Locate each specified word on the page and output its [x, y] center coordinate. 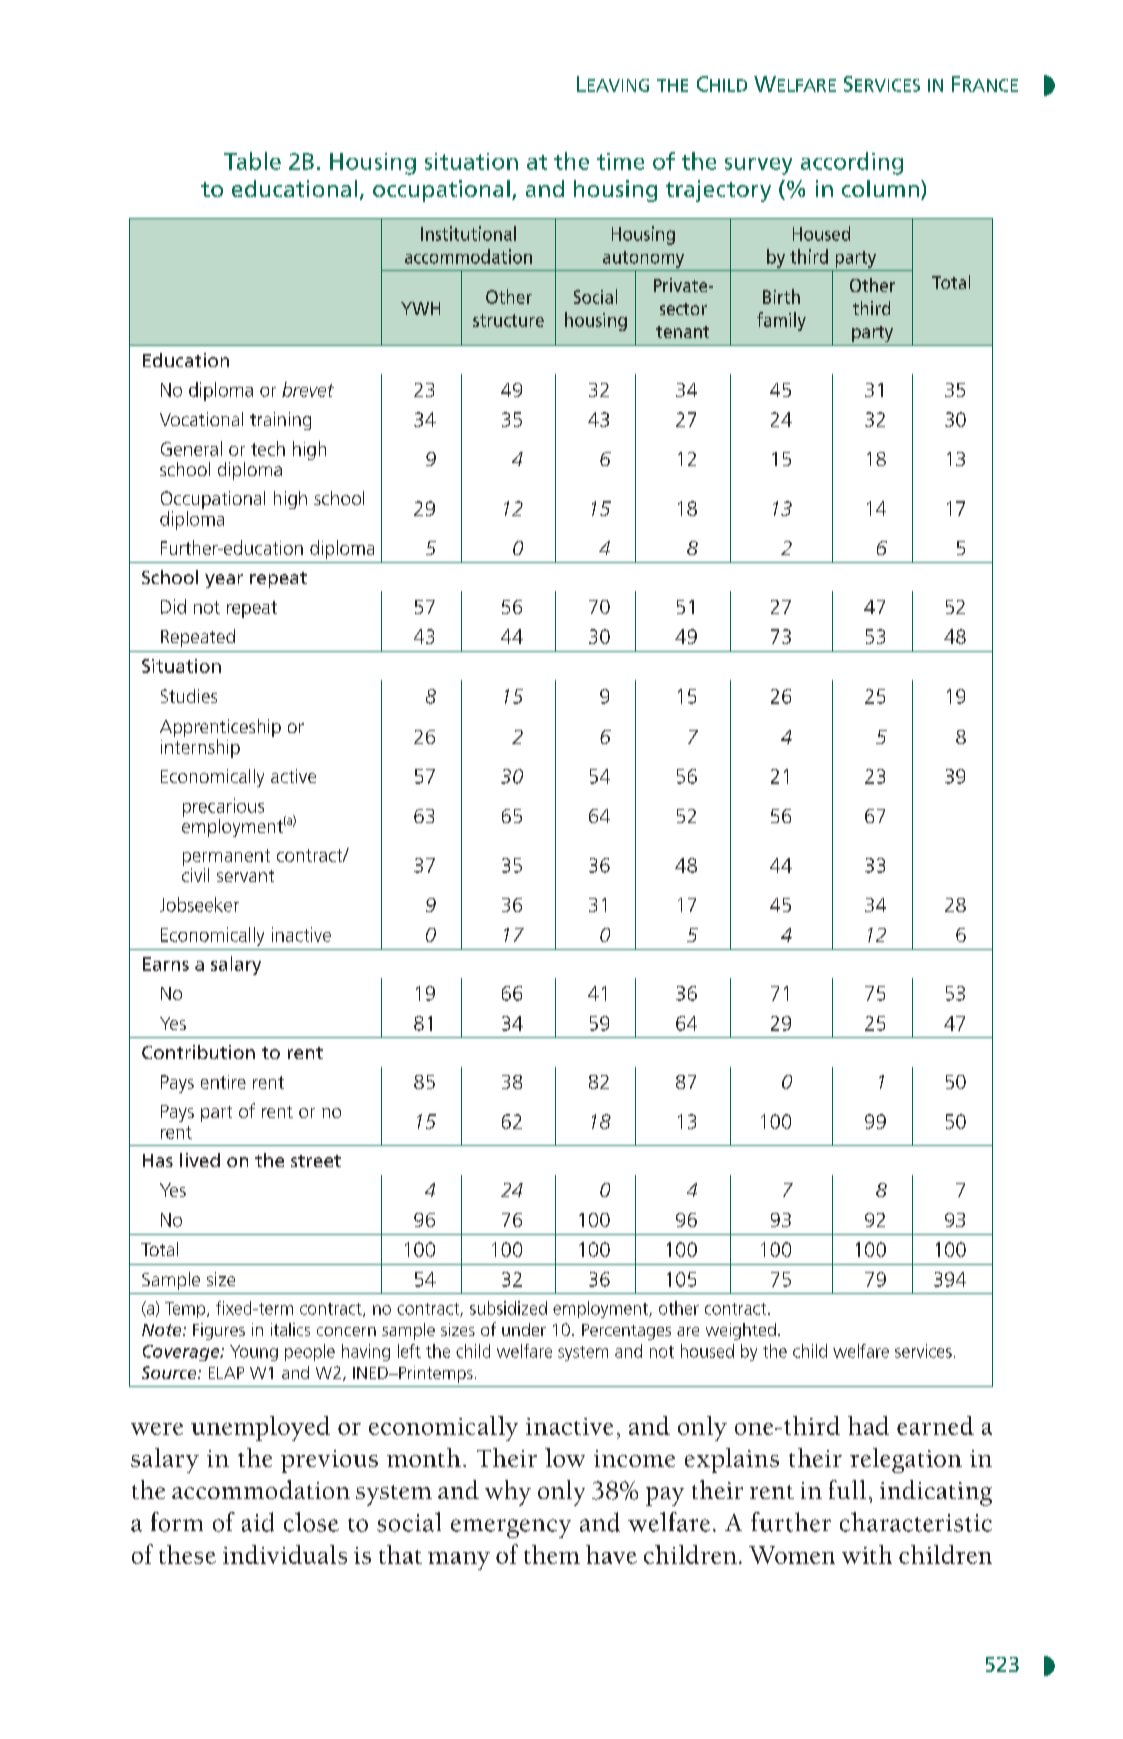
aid [258, 1522]
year [224, 581]
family [781, 321]
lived [200, 1160]
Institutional [468, 233]
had [868, 1425]
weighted [741, 1331]
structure [508, 320]
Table [252, 161]
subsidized [508, 1308]
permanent [226, 857]
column [880, 188]
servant [245, 876]
